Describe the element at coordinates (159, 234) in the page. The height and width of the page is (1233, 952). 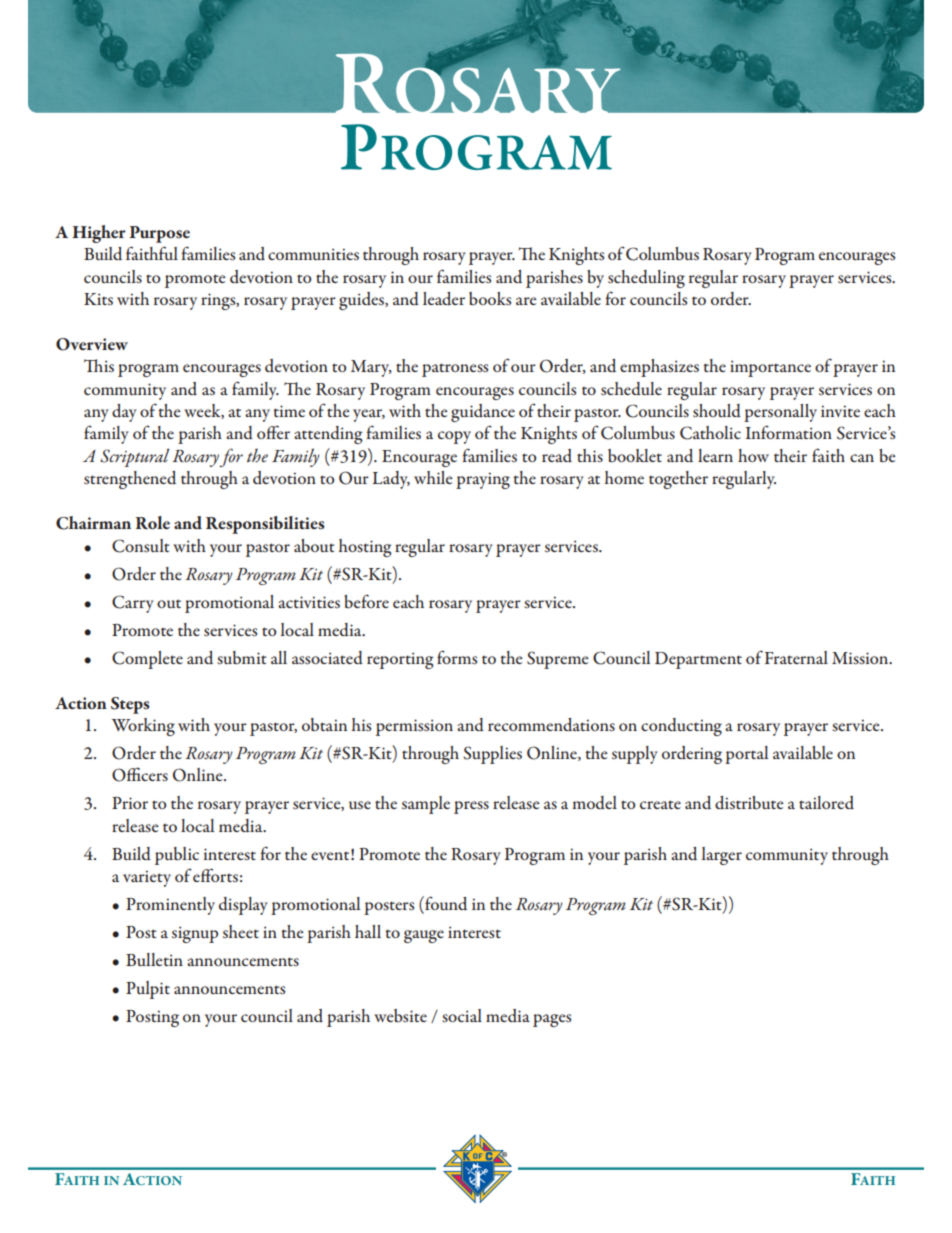
I see `Purpose` at that location.
